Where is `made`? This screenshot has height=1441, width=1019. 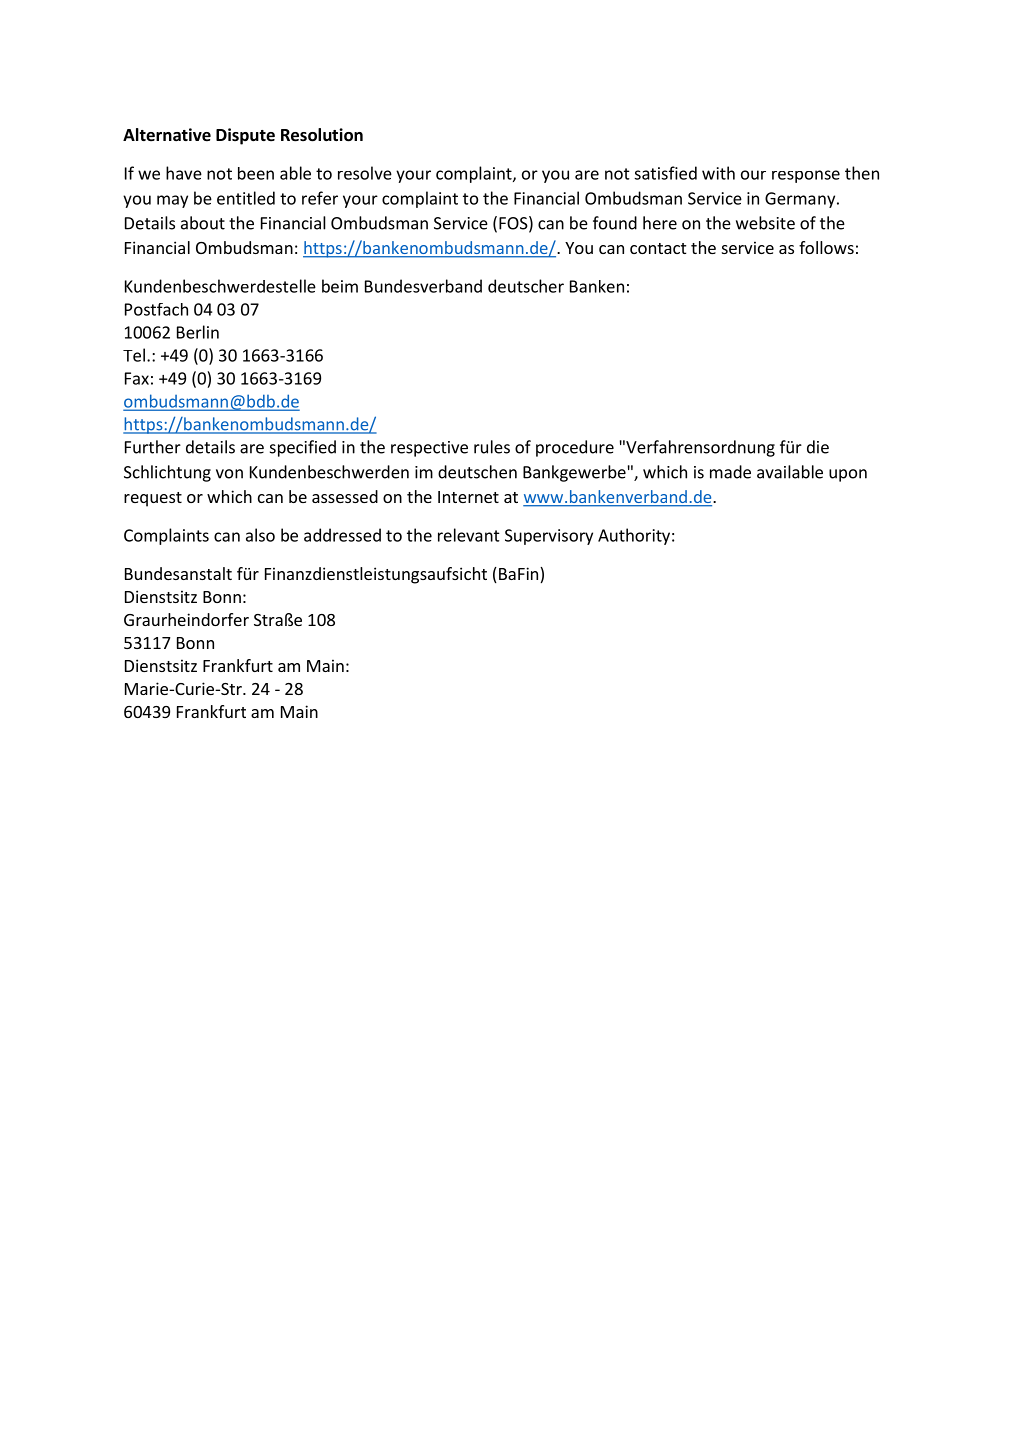 made is located at coordinates (730, 472).
